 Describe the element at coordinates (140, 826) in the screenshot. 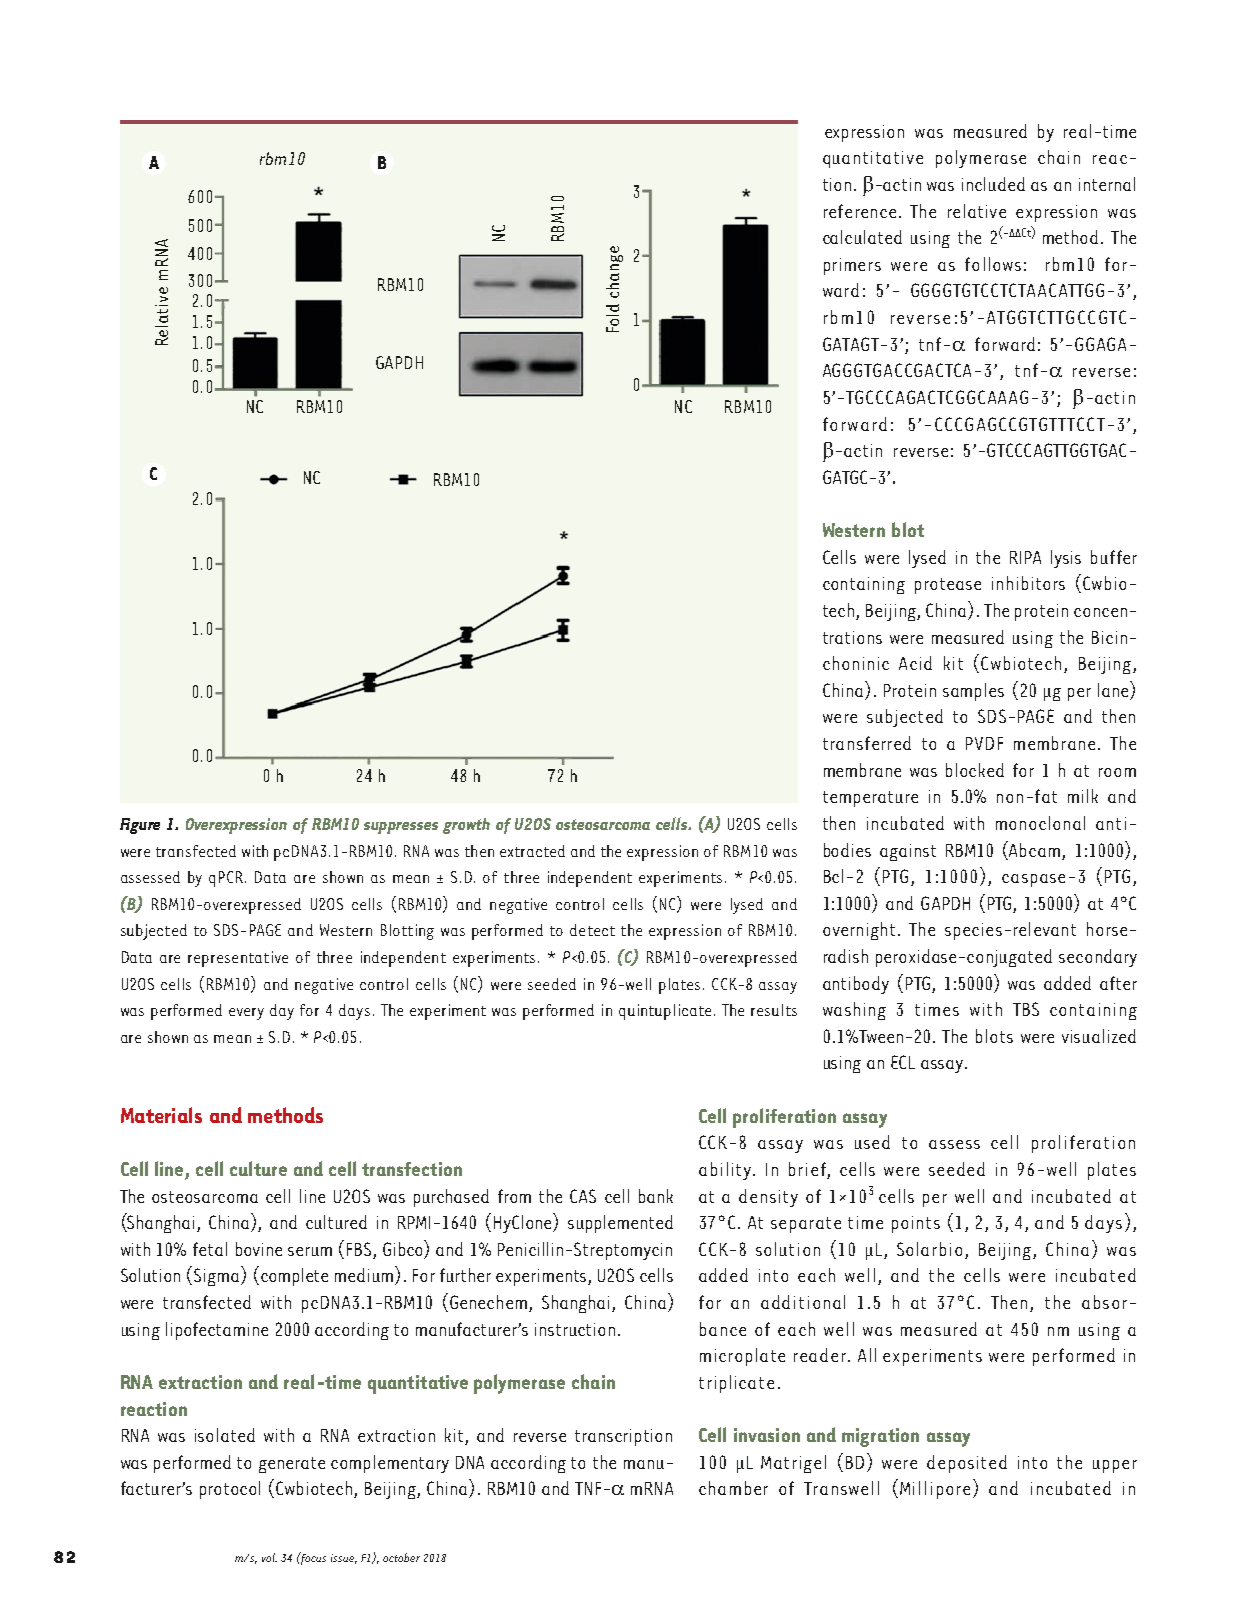

I see `Figure` at that location.
